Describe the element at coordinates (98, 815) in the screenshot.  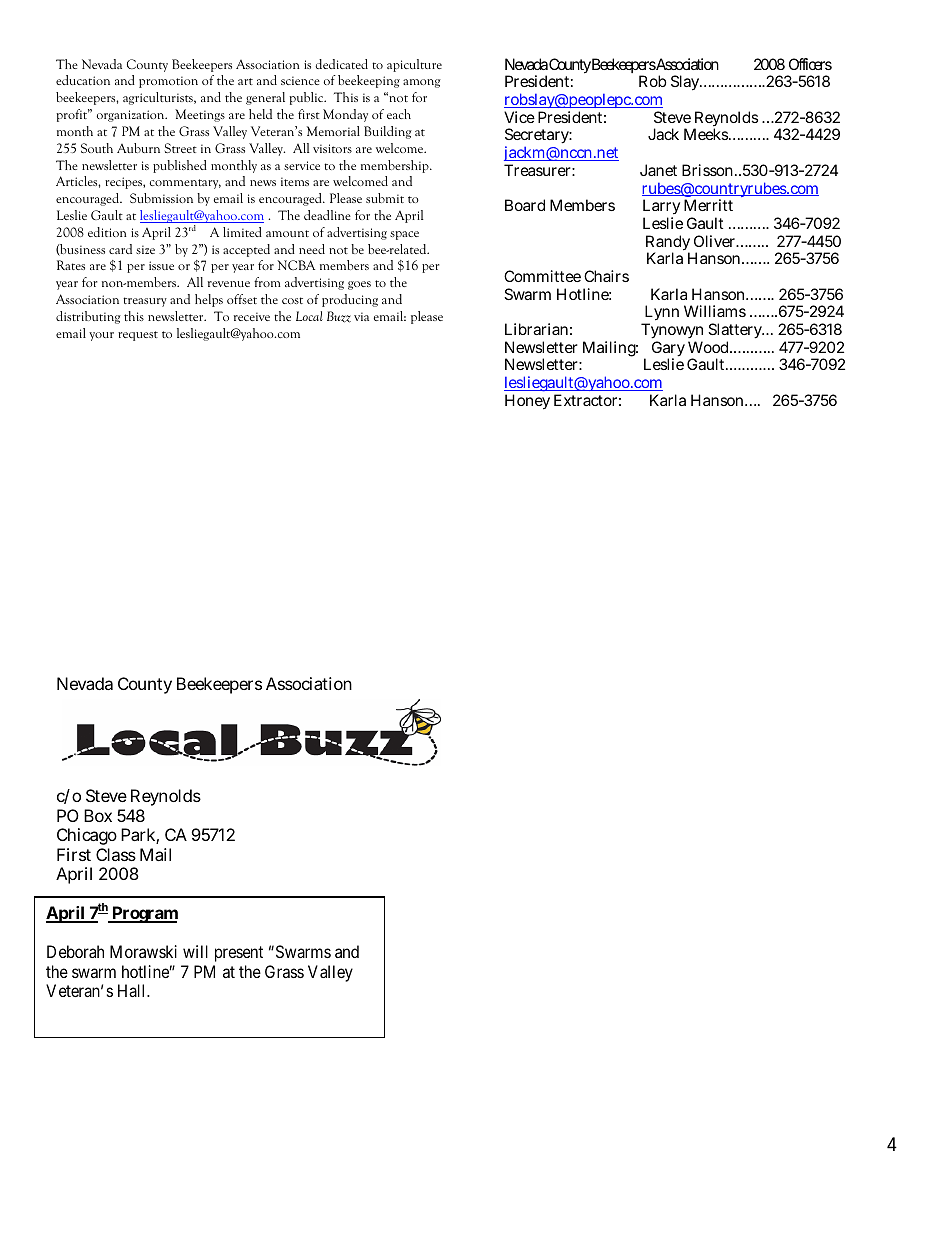
I see `Box` at that location.
